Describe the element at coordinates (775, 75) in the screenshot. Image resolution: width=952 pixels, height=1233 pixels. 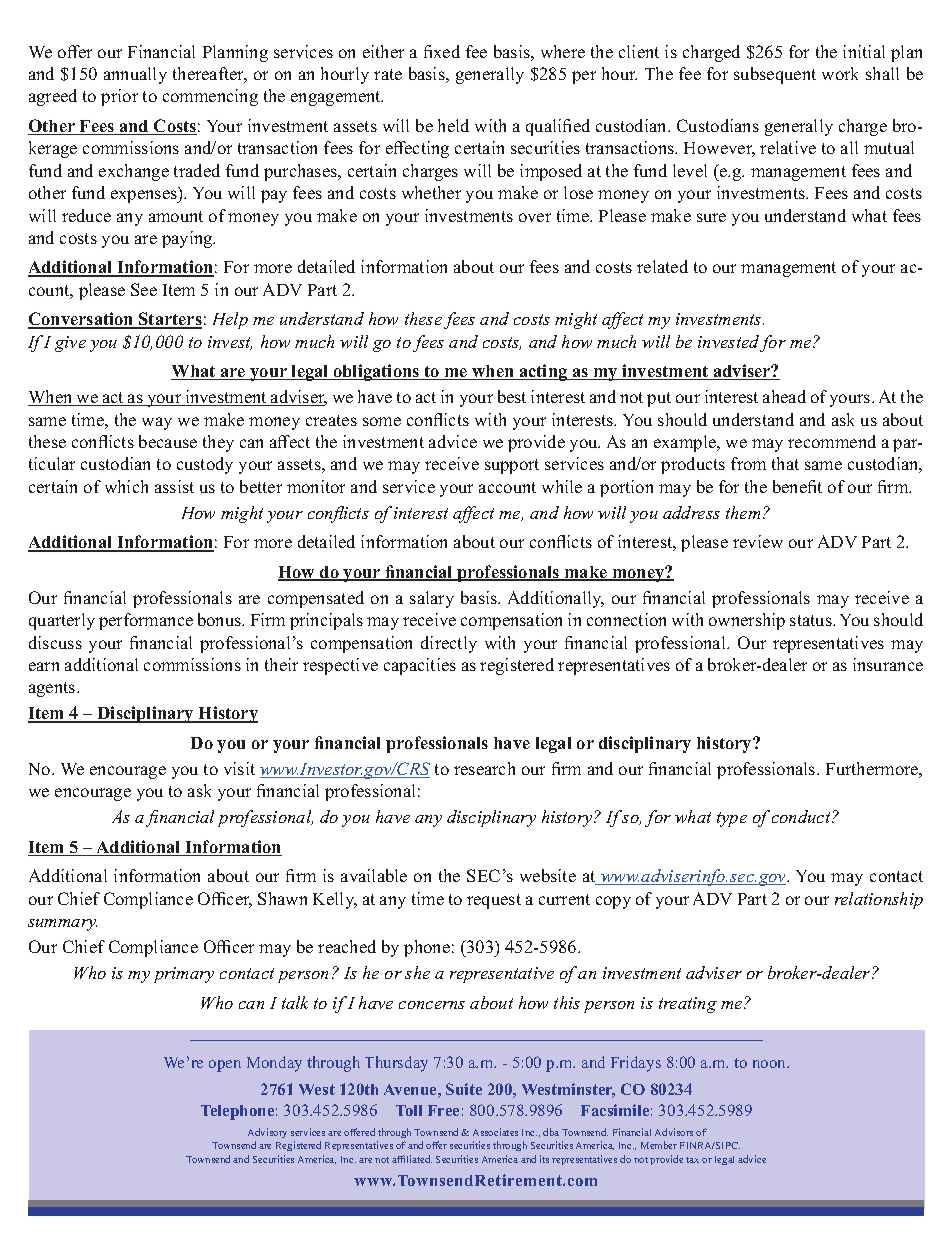
I see `subsequent` at that location.
